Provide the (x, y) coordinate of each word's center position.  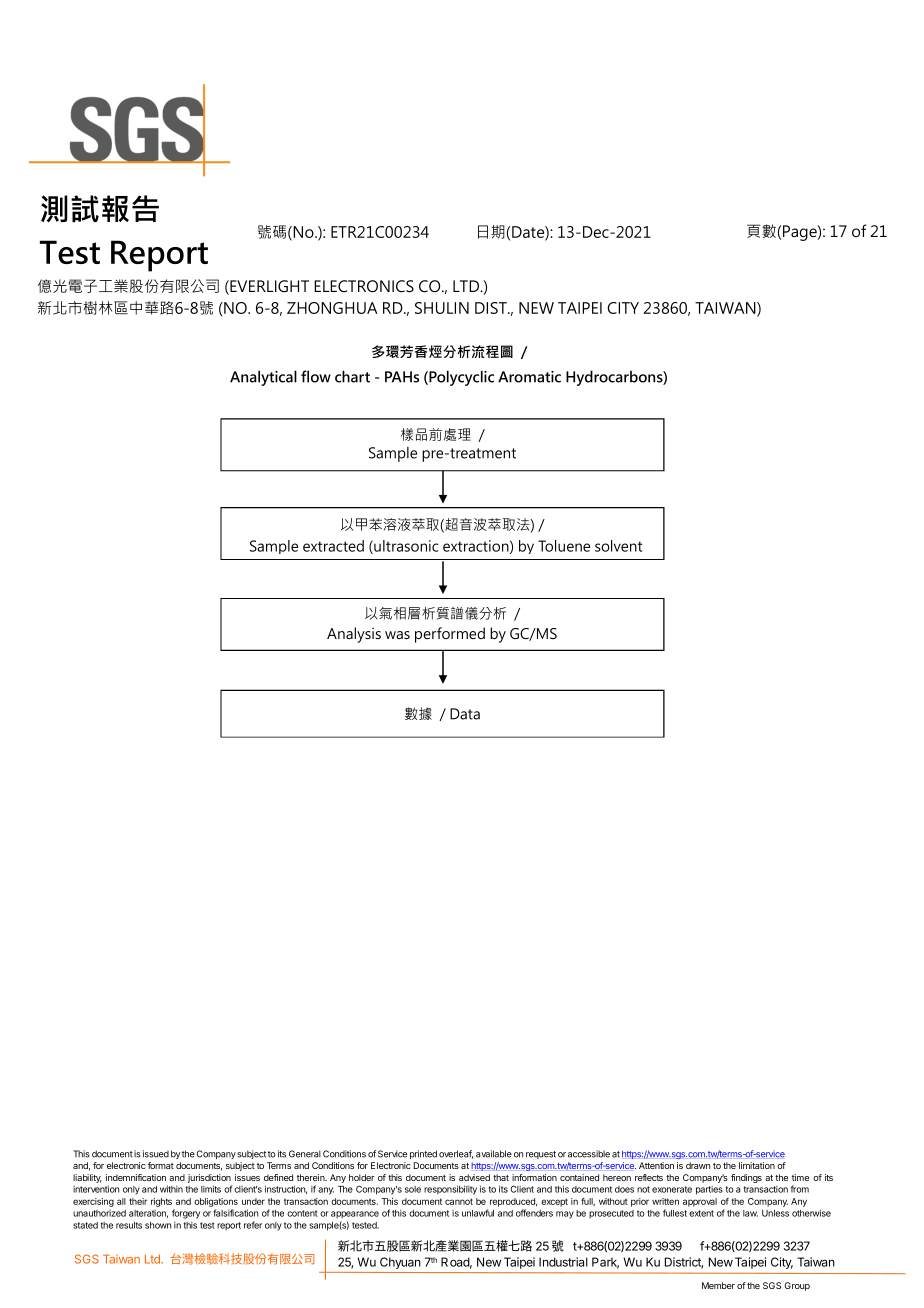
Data (465, 714)
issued (156, 1154)
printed (423, 1154)
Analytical (263, 378)
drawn (698, 1165)
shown (158, 1225)
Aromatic (529, 377)
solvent (619, 546)
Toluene (564, 546)
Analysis (354, 635)
